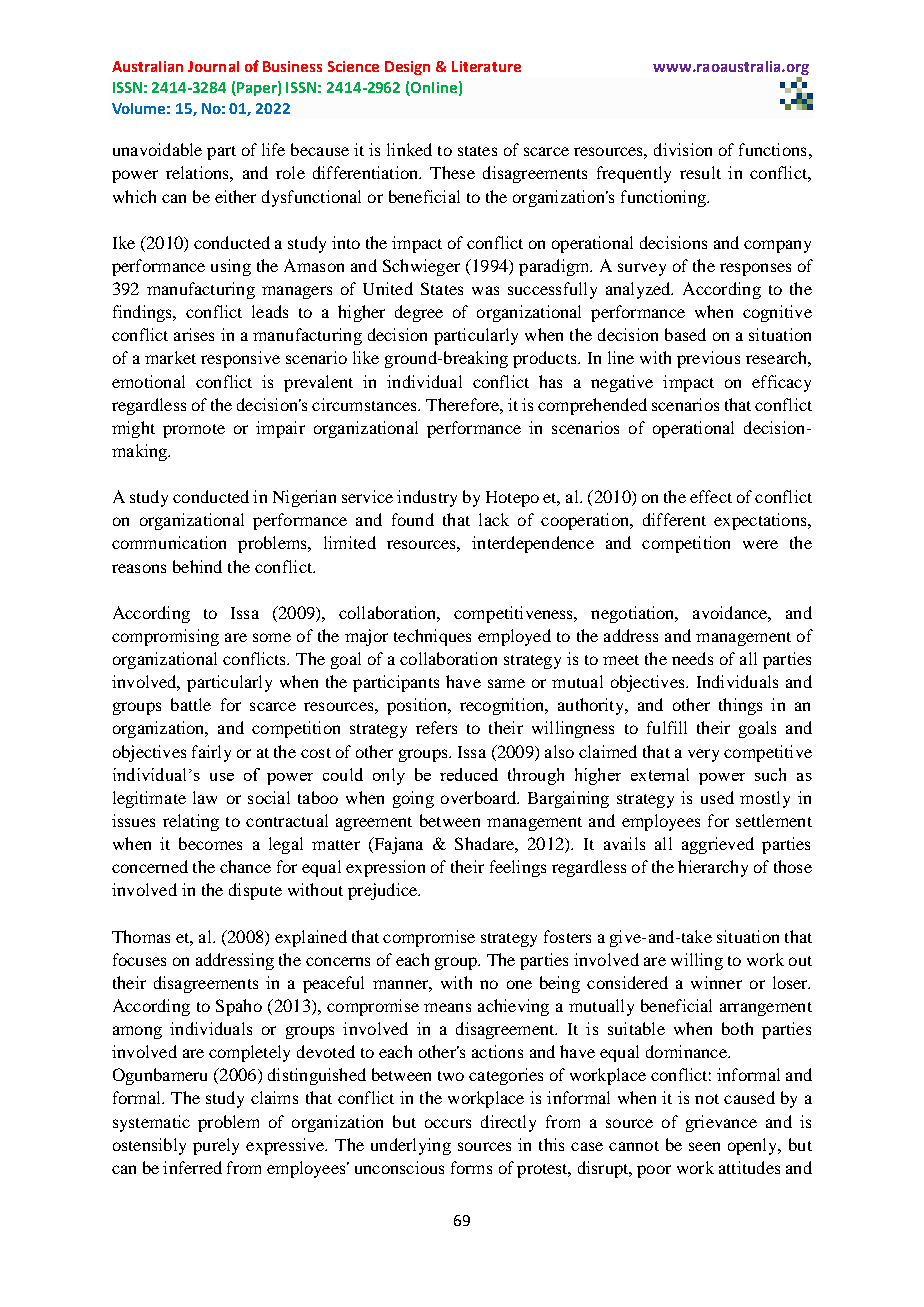  What do you see at coordinates (216, 1146) in the image?
I see `purely` at bounding box center [216, 1146].
